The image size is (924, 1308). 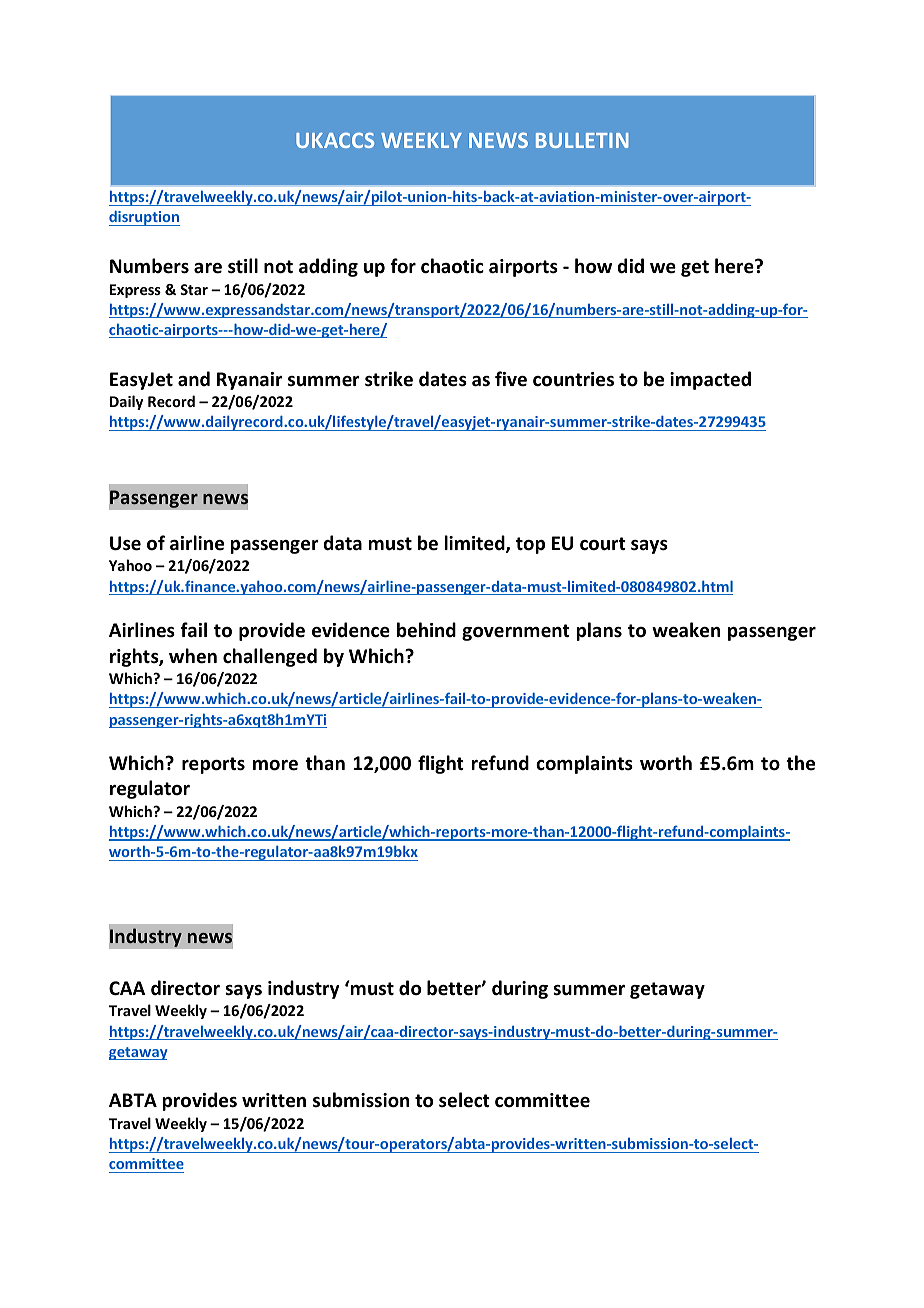 I want to click on behind, so click(x=426, y=630).
